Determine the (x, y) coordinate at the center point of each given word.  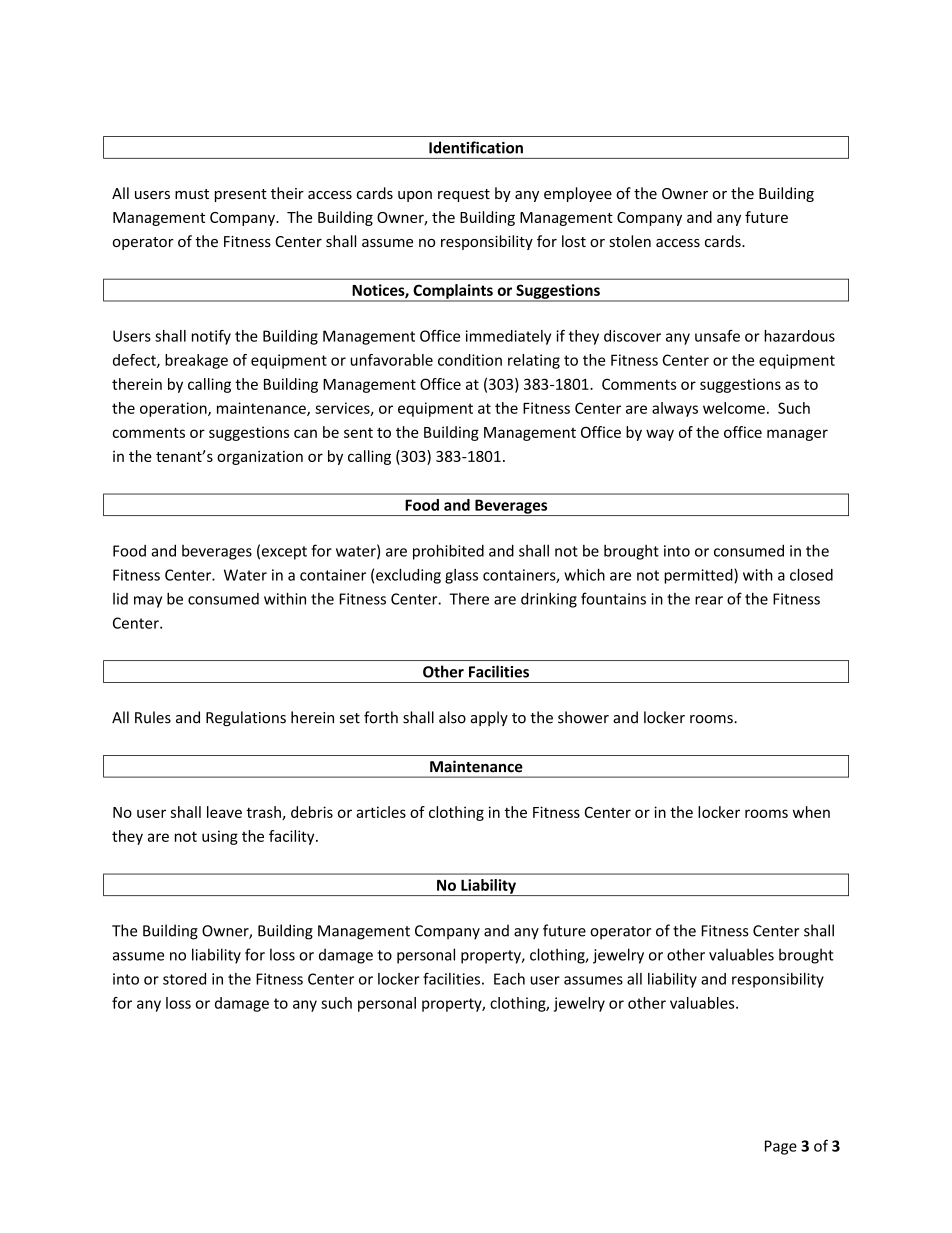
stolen (630, 241)
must (192, 194)
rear (709, 600)
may (148, 602)
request (464, 195)
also (452, 717)
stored (184, 979)
